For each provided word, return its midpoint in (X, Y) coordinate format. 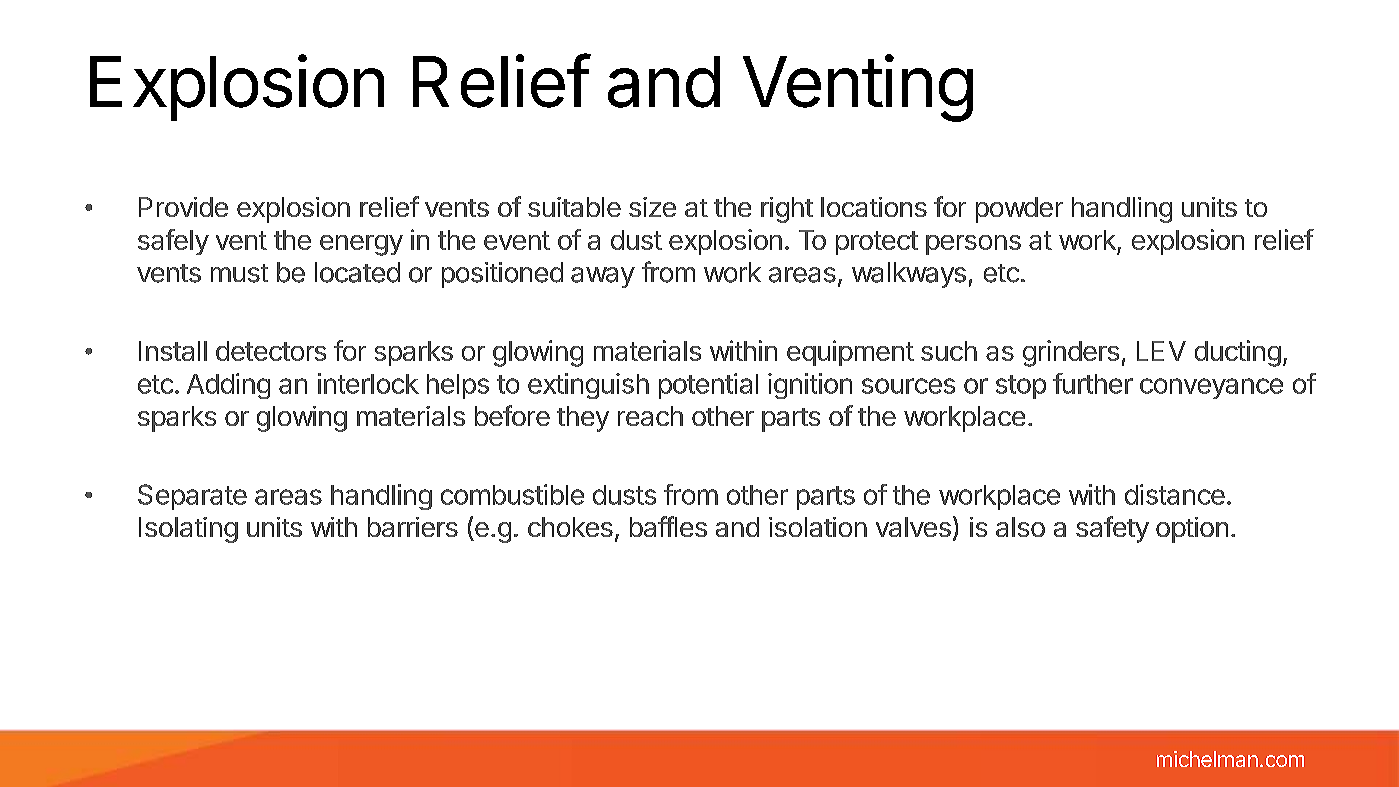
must (239, 273)
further (1093, 383)
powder (1019, 210)
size (652, 207)
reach (650, 416)
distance (1175, 494)
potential (708, 386)
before (512, 415)
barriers (413, 527)
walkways (909, 275)
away (603, 277)
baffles (668, 526)
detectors (271, 351)
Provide (183, 207)
